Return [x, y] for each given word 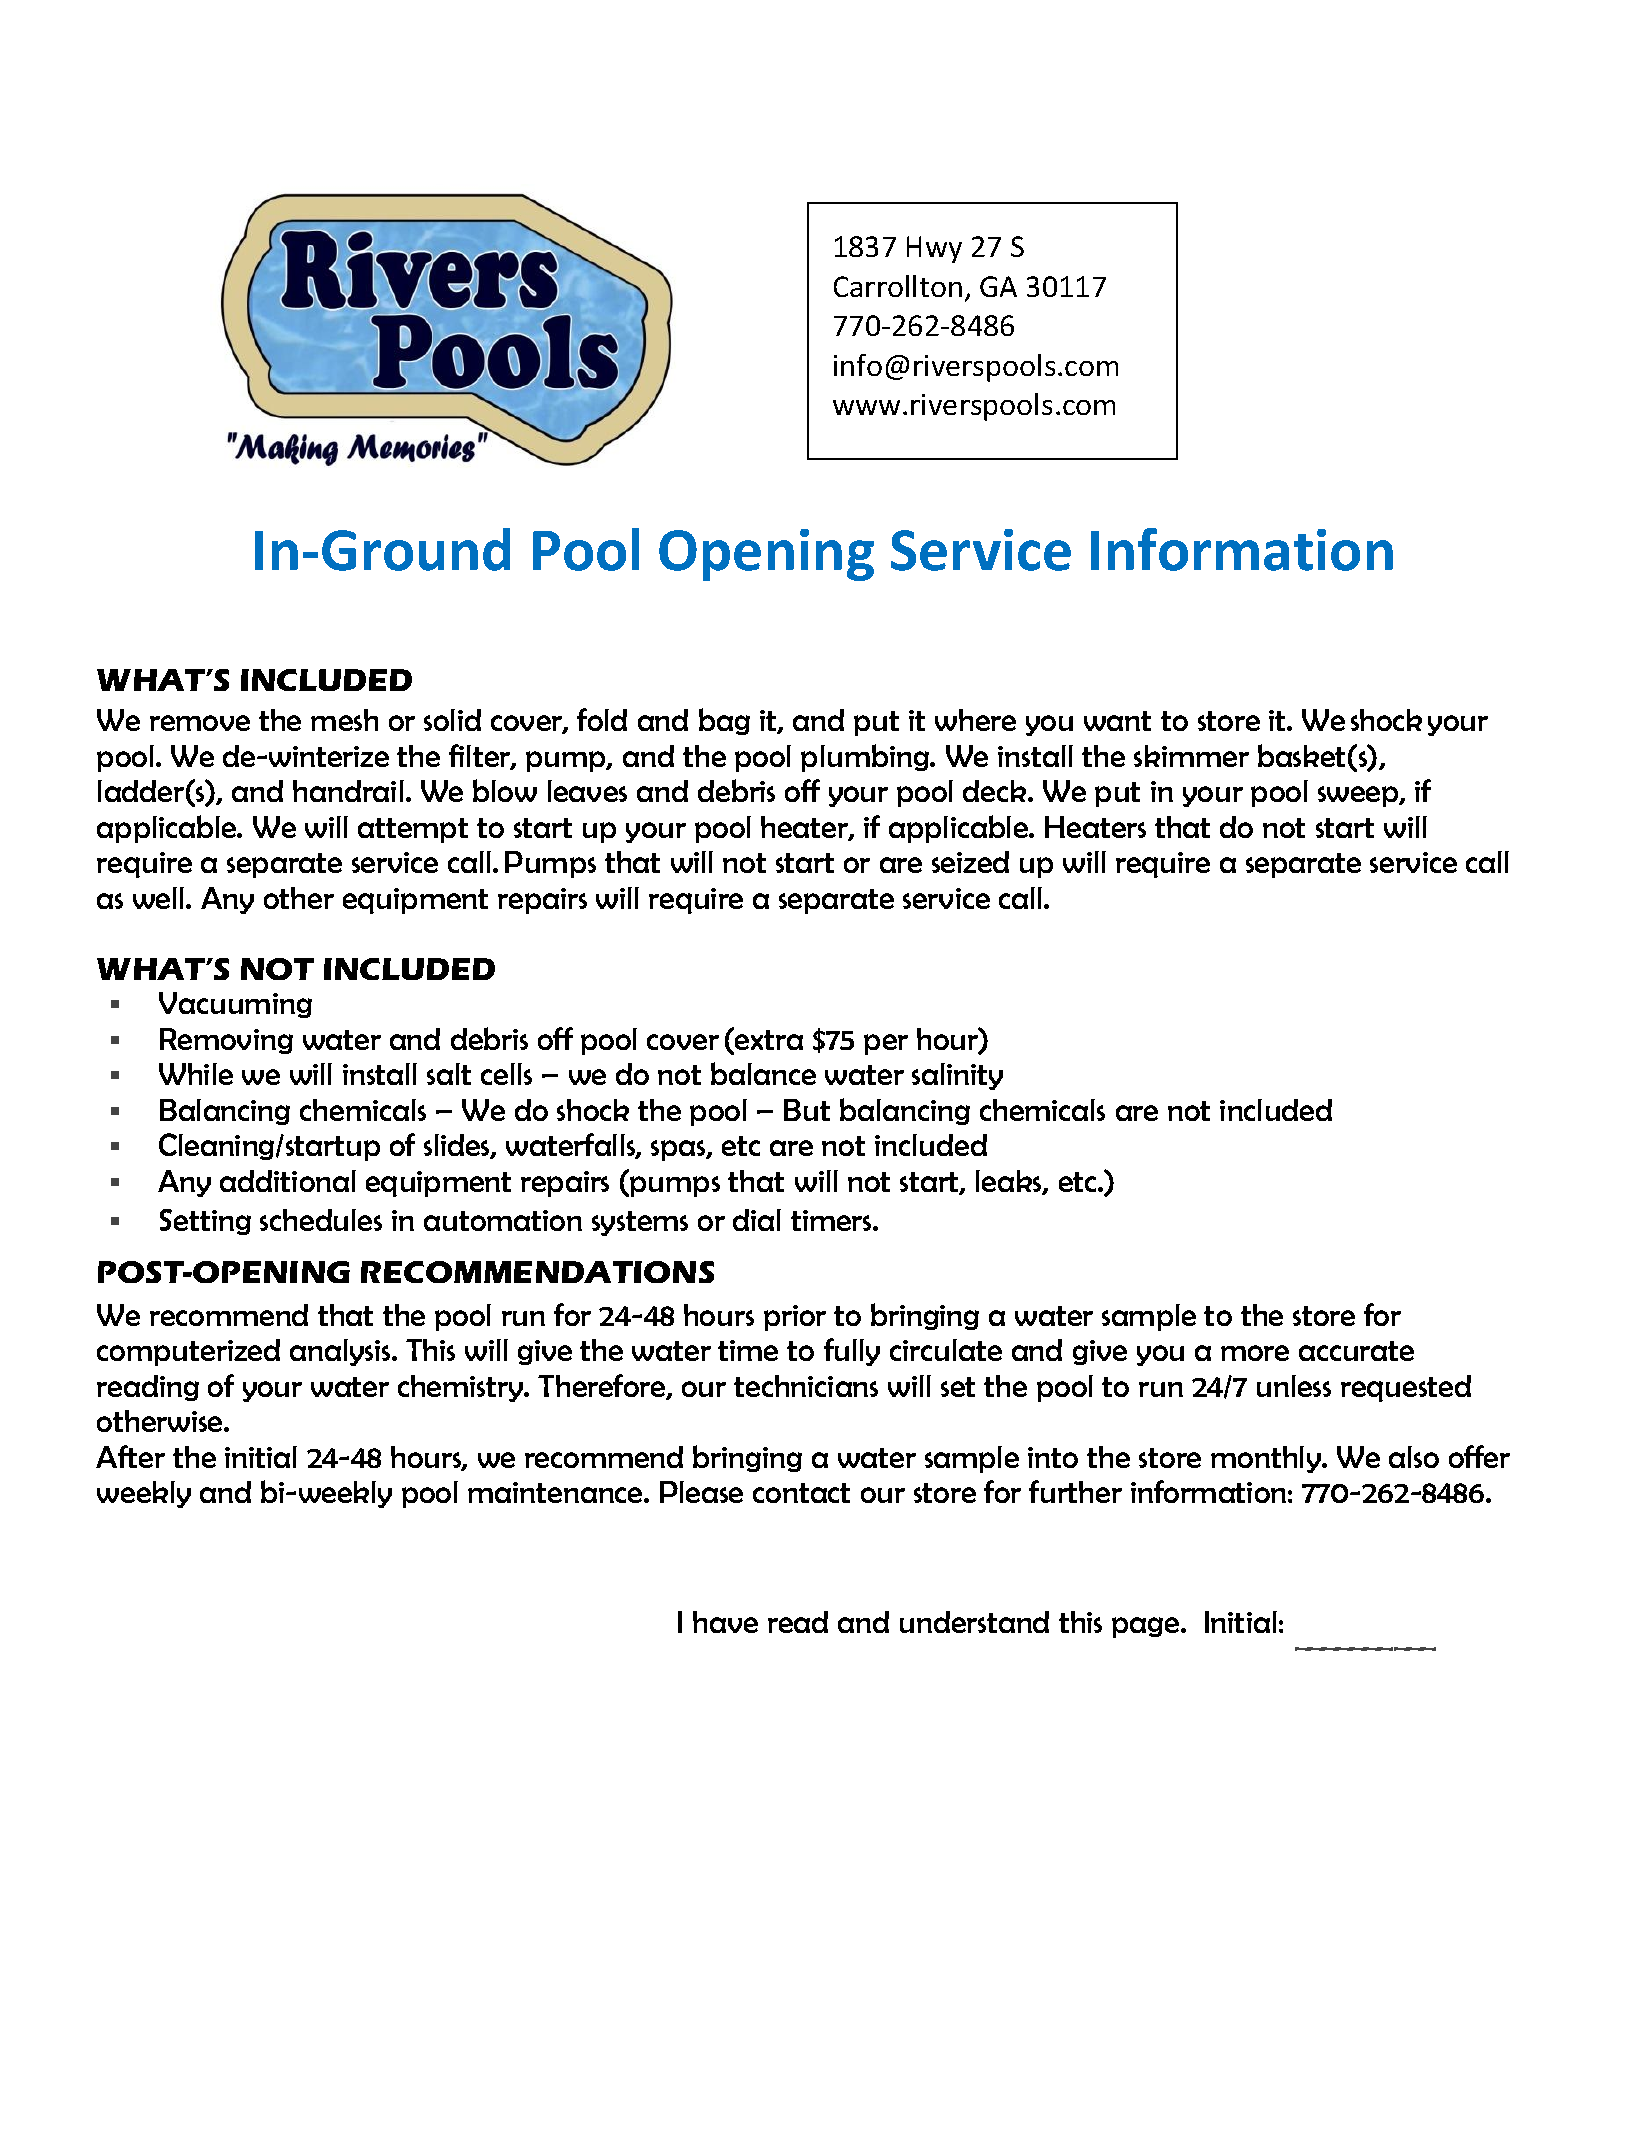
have [725, 1622]
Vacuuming [235, 1005]
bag [724, 721]
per [886, 1044]
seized [970, 862]
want [1117, 721]
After [130, 1456]
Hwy [934, 249]
